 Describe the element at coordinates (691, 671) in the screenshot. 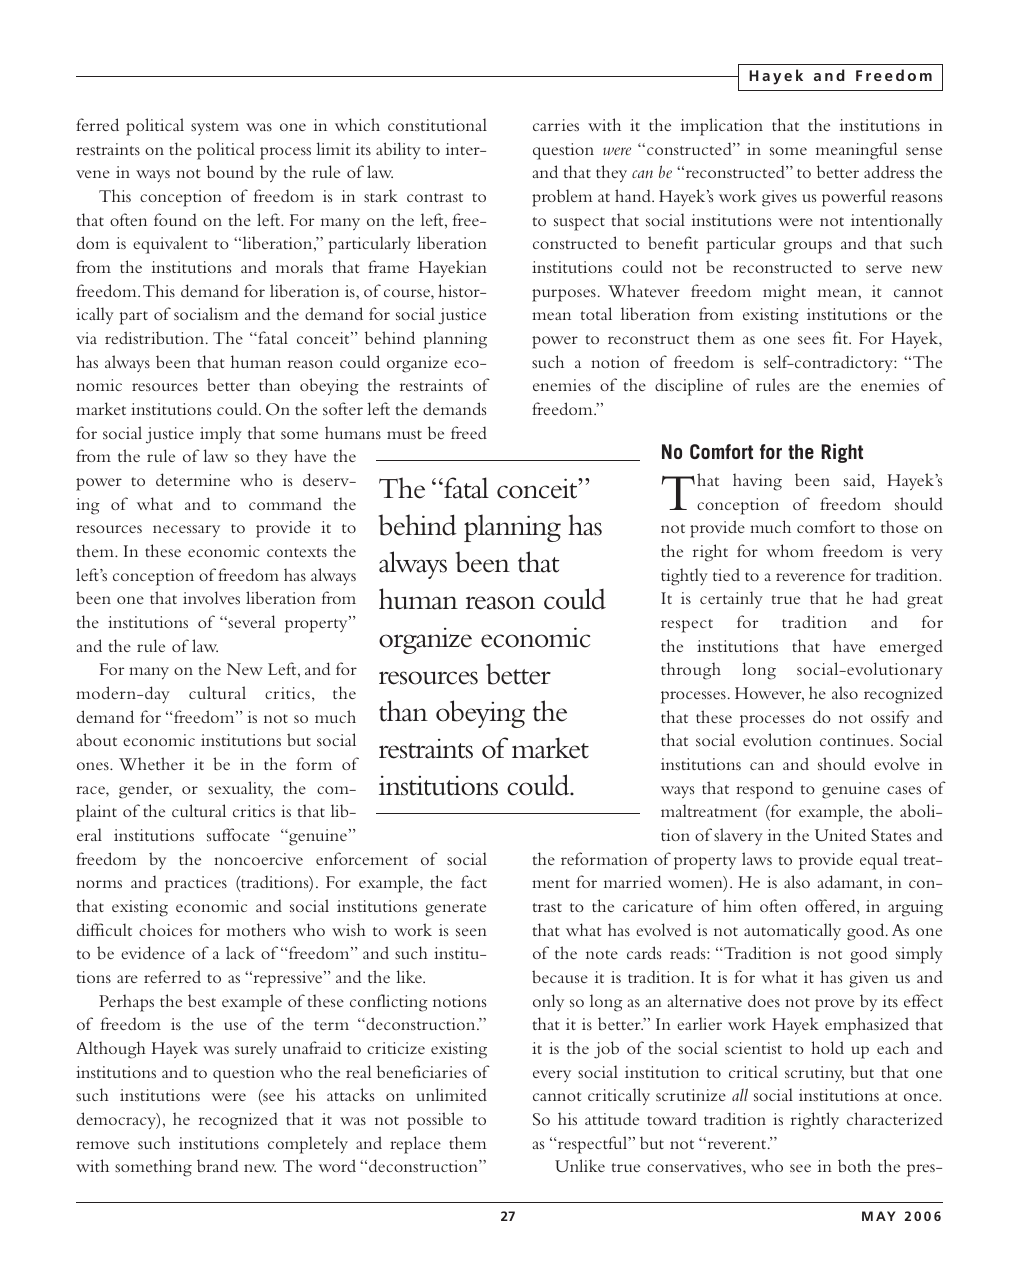

I see `through` at that location.
